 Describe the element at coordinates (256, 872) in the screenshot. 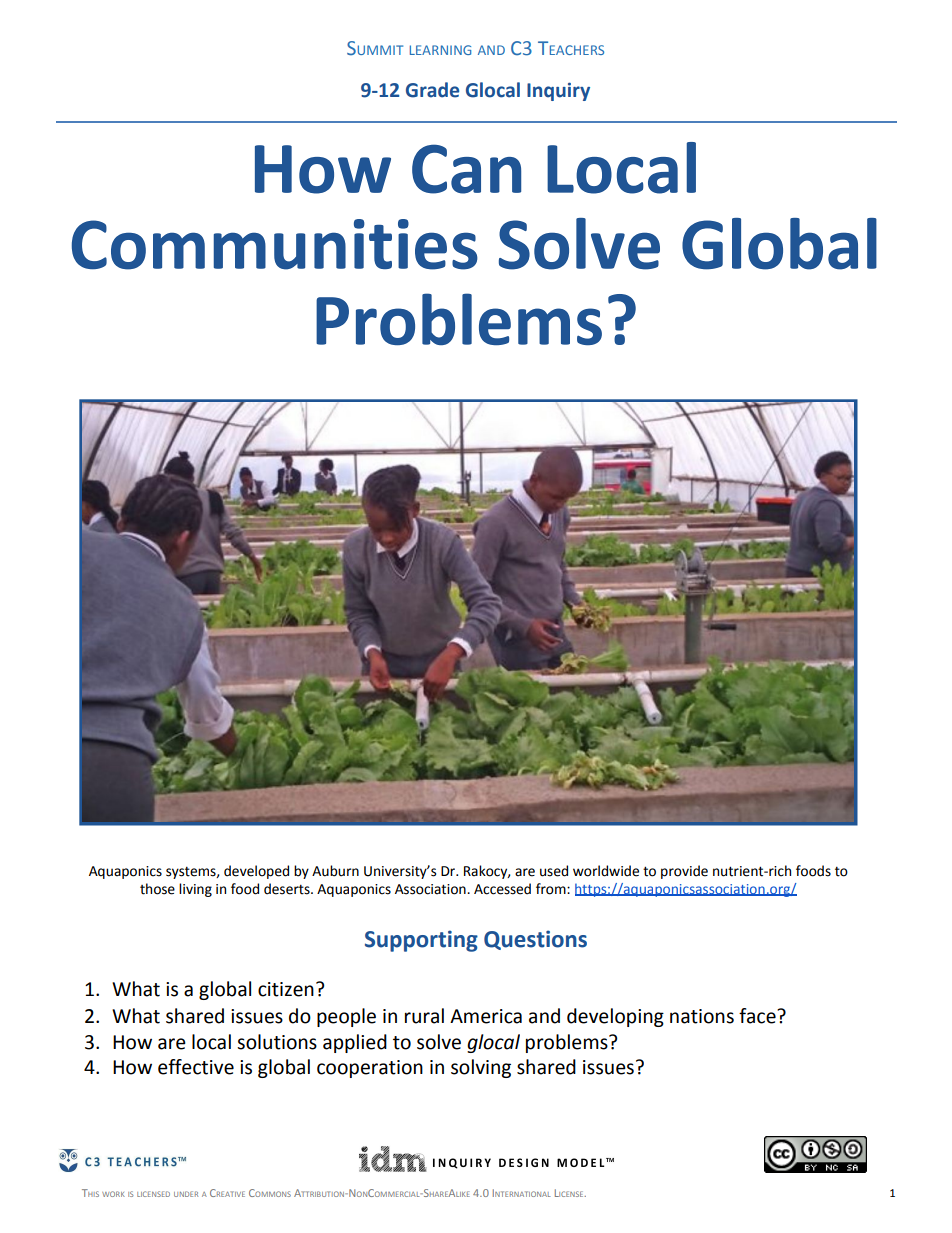

I see `developed` at that location.
